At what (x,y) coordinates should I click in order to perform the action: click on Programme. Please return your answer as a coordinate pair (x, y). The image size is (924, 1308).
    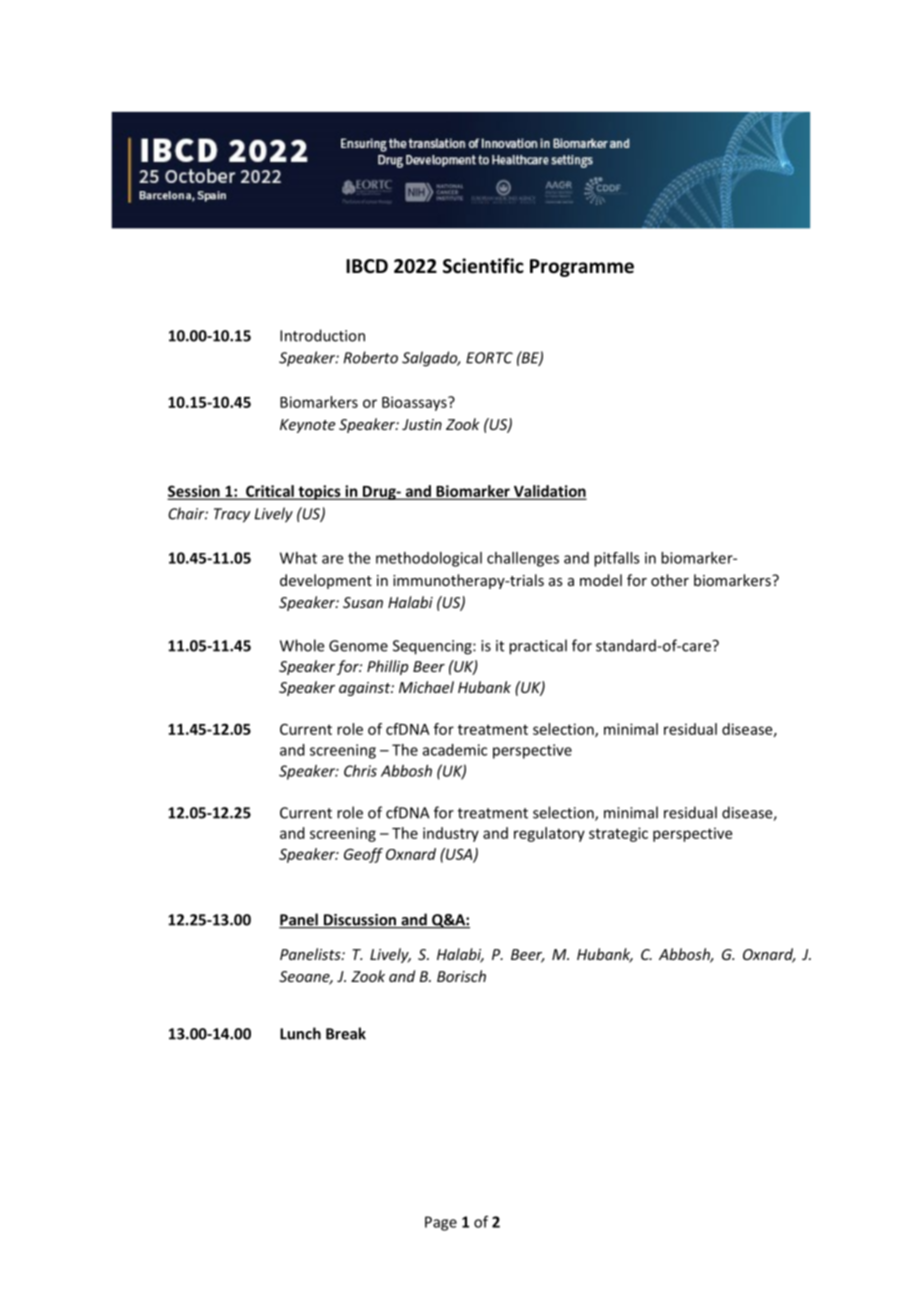
    Looking at the image, I should click on (582, 268).
